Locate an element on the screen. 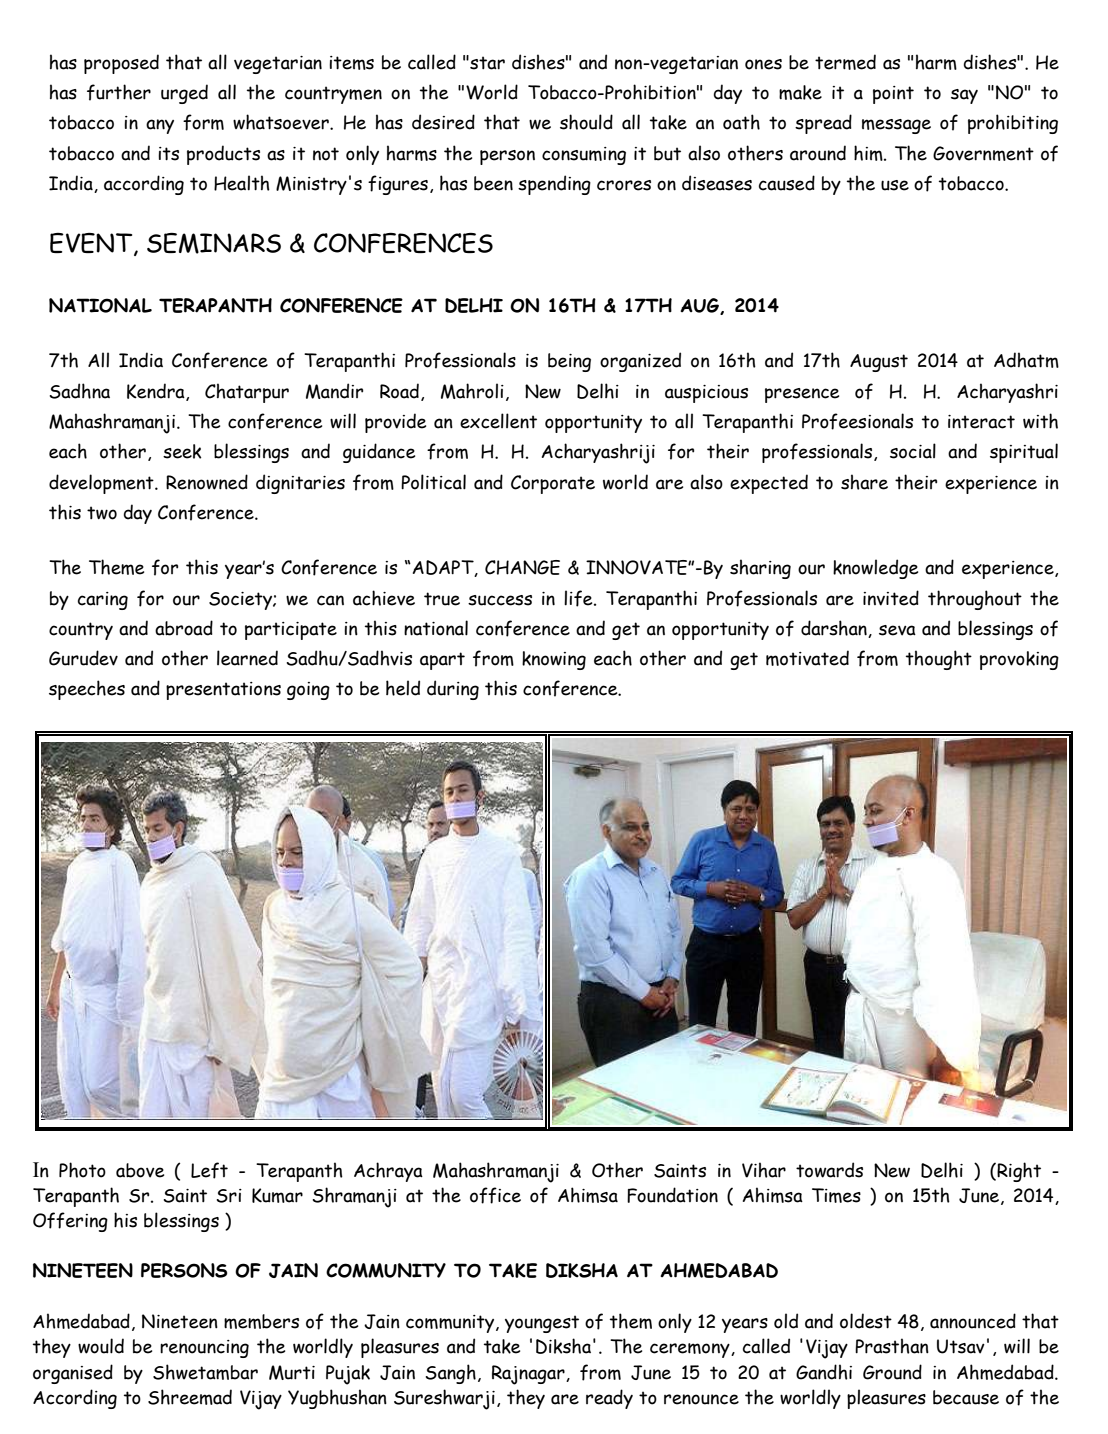  point is located at coordinates (893, 95).
